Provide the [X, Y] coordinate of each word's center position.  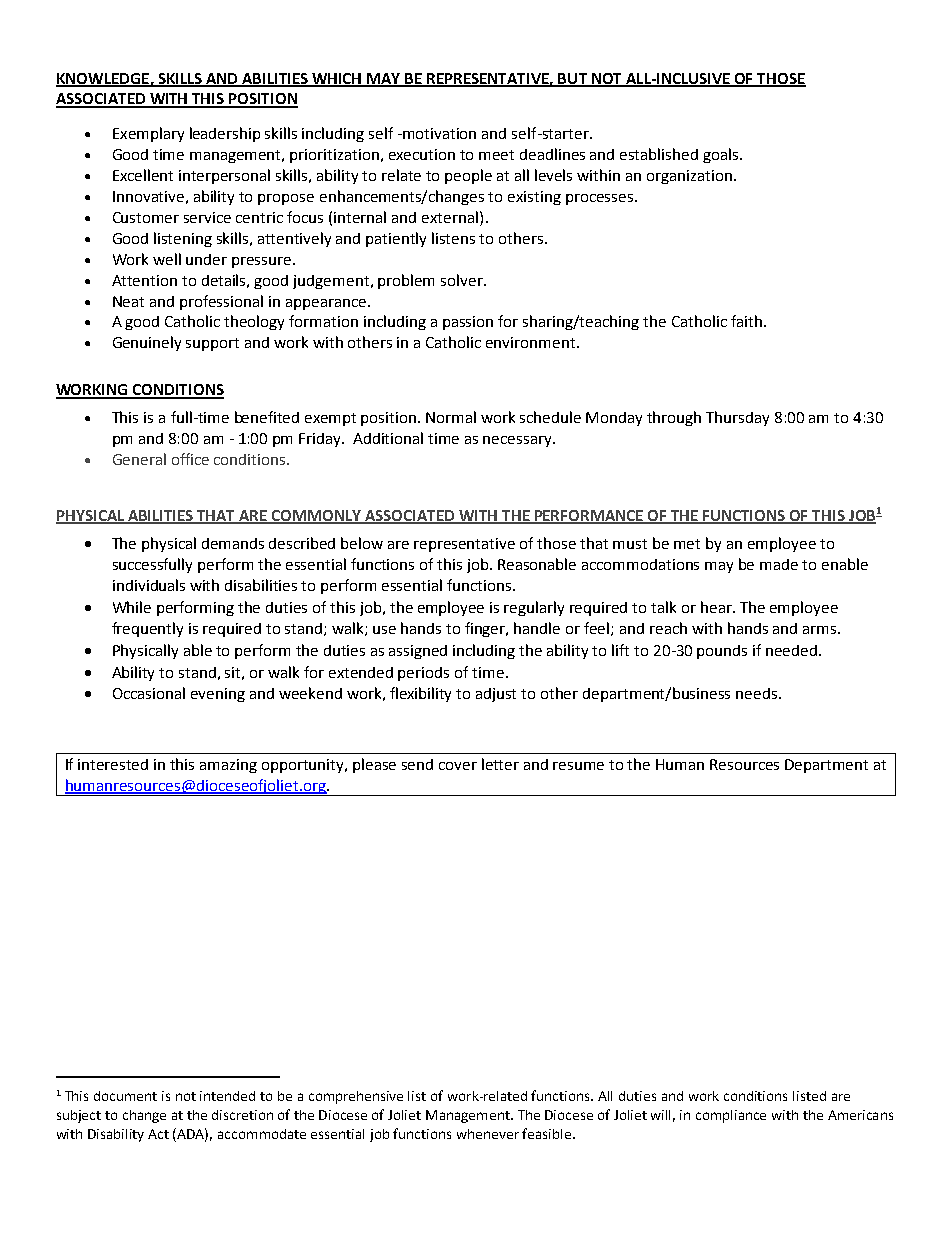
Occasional [149, 693]
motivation [438, 133]
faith [746, 321]
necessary [518, 441]
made [779, 564]
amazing [228, 766]
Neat [128, 301]
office [190, 459]
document [125, 1096]
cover [458, 766]
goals [722, 155]
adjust [496, 695]
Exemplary [148, 134]
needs [758, 693]
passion [468, 323]
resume [578, 766]
